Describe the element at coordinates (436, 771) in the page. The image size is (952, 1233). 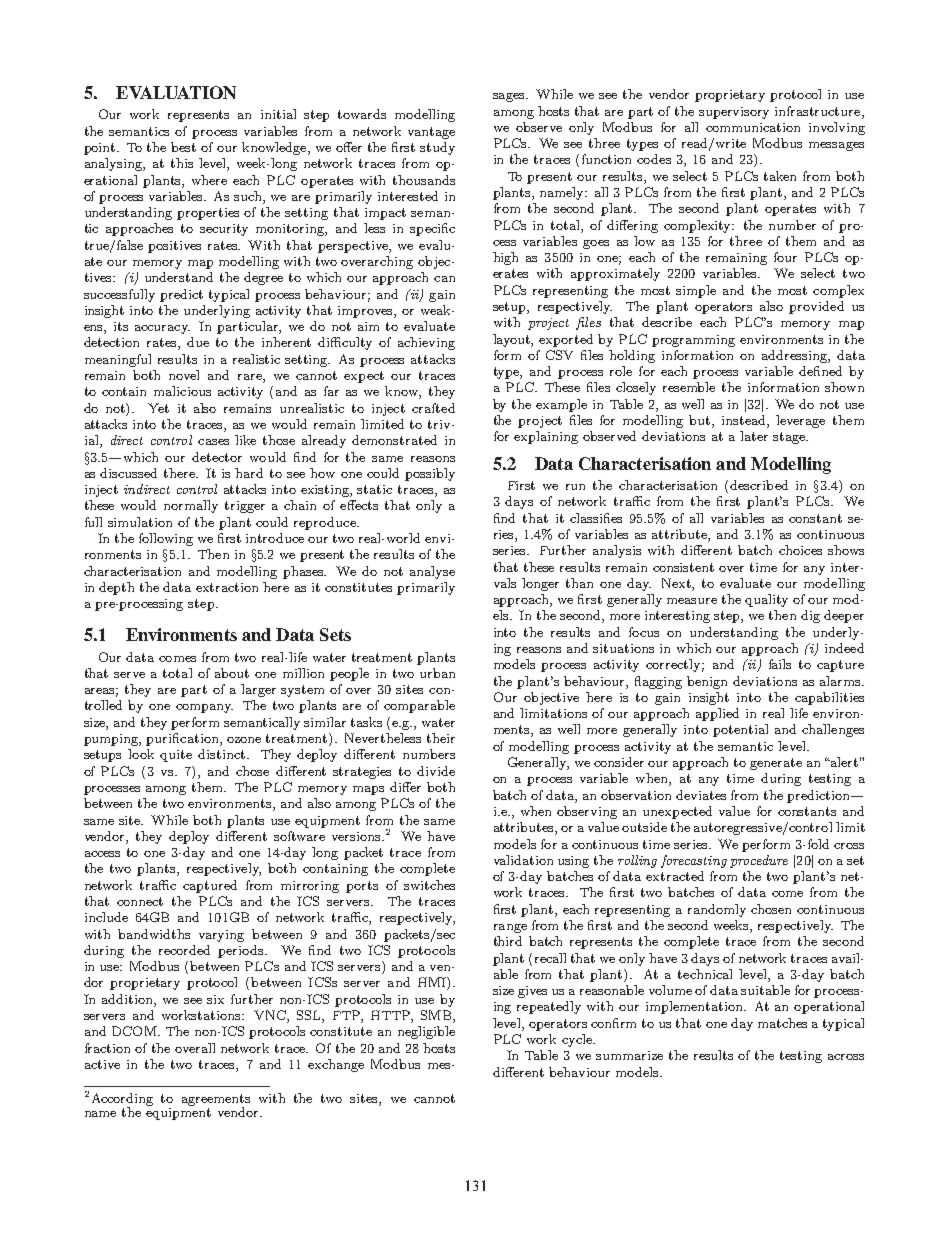
I see `divide` at that location.
